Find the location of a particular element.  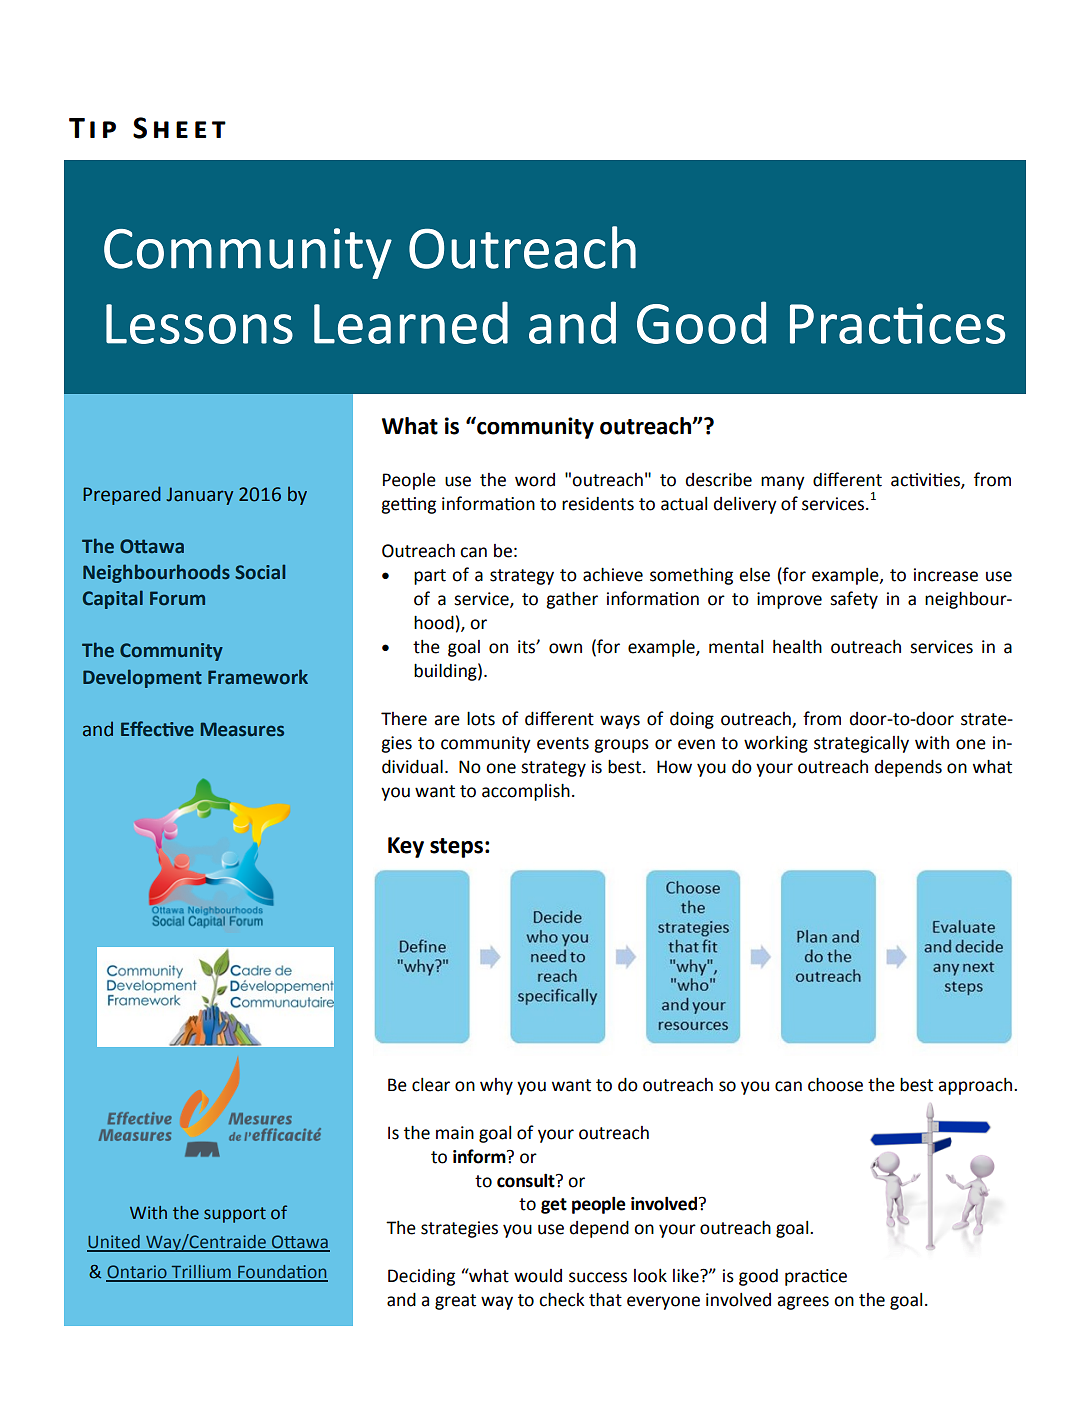

Learned is located at coordinates (411, 322).
